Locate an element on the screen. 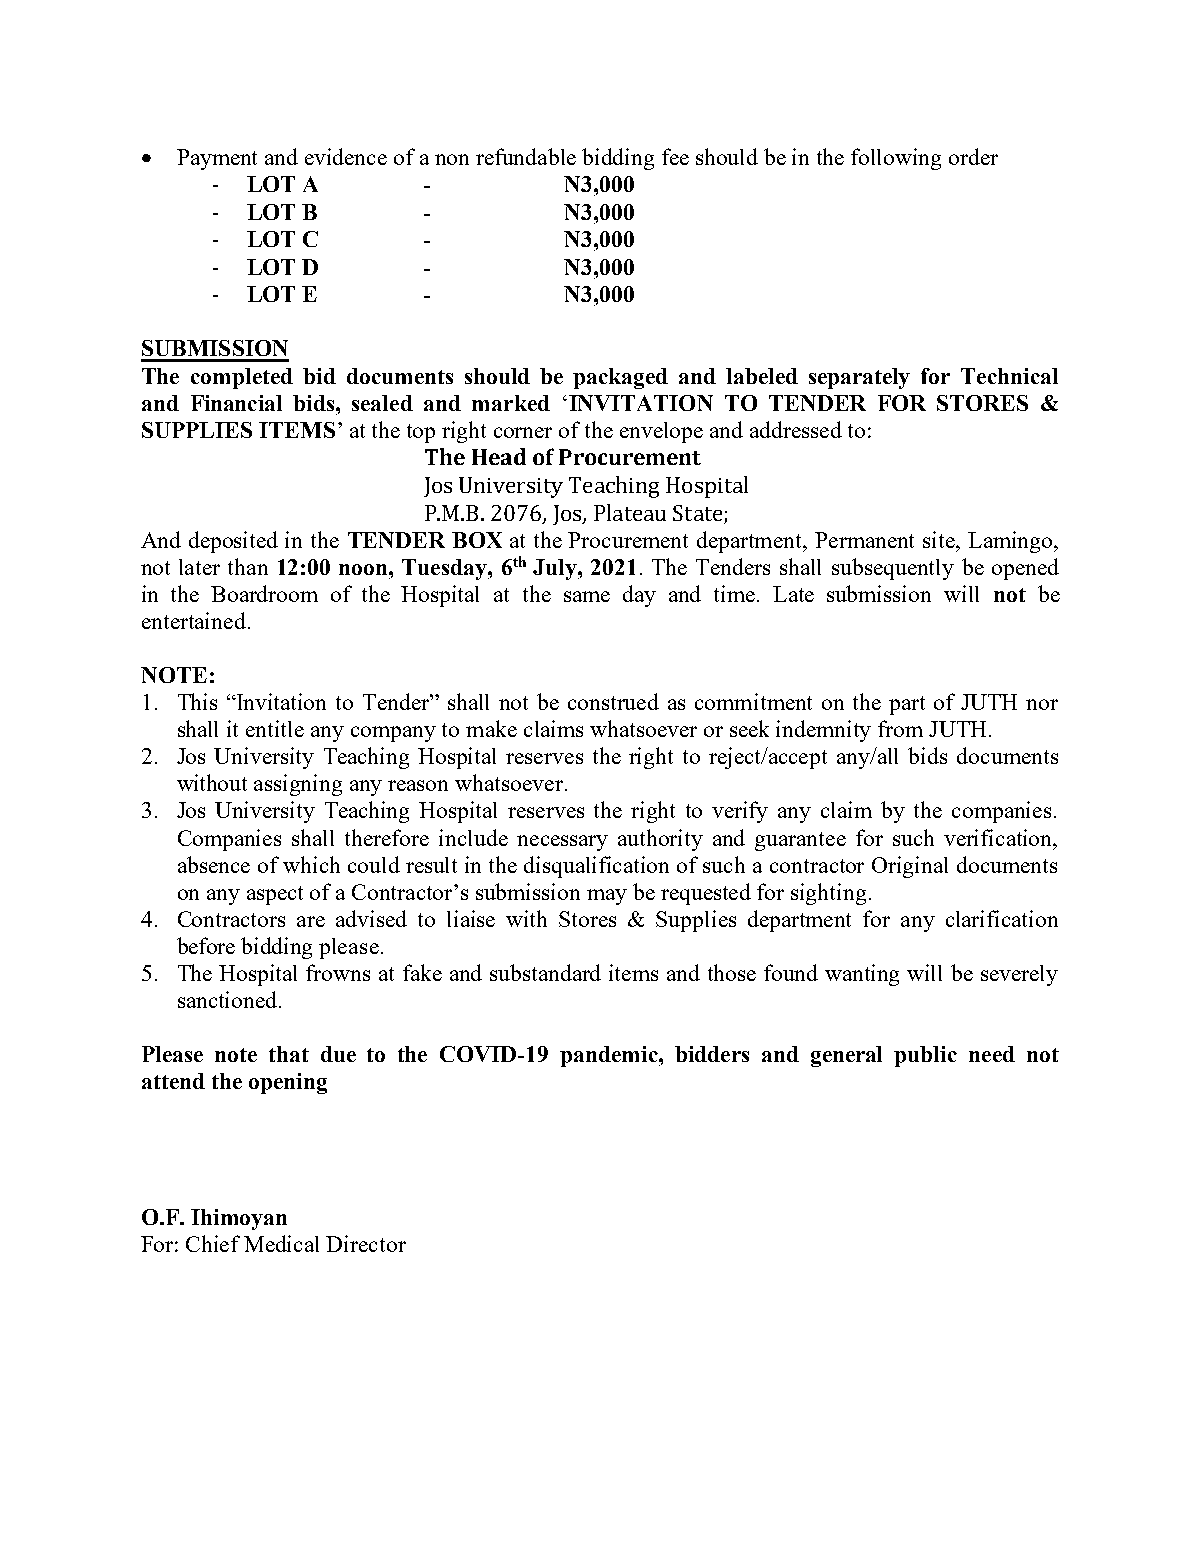 This screenshot has width=1201, height=1554. pandemic is located at coordinates (610, 1056).
